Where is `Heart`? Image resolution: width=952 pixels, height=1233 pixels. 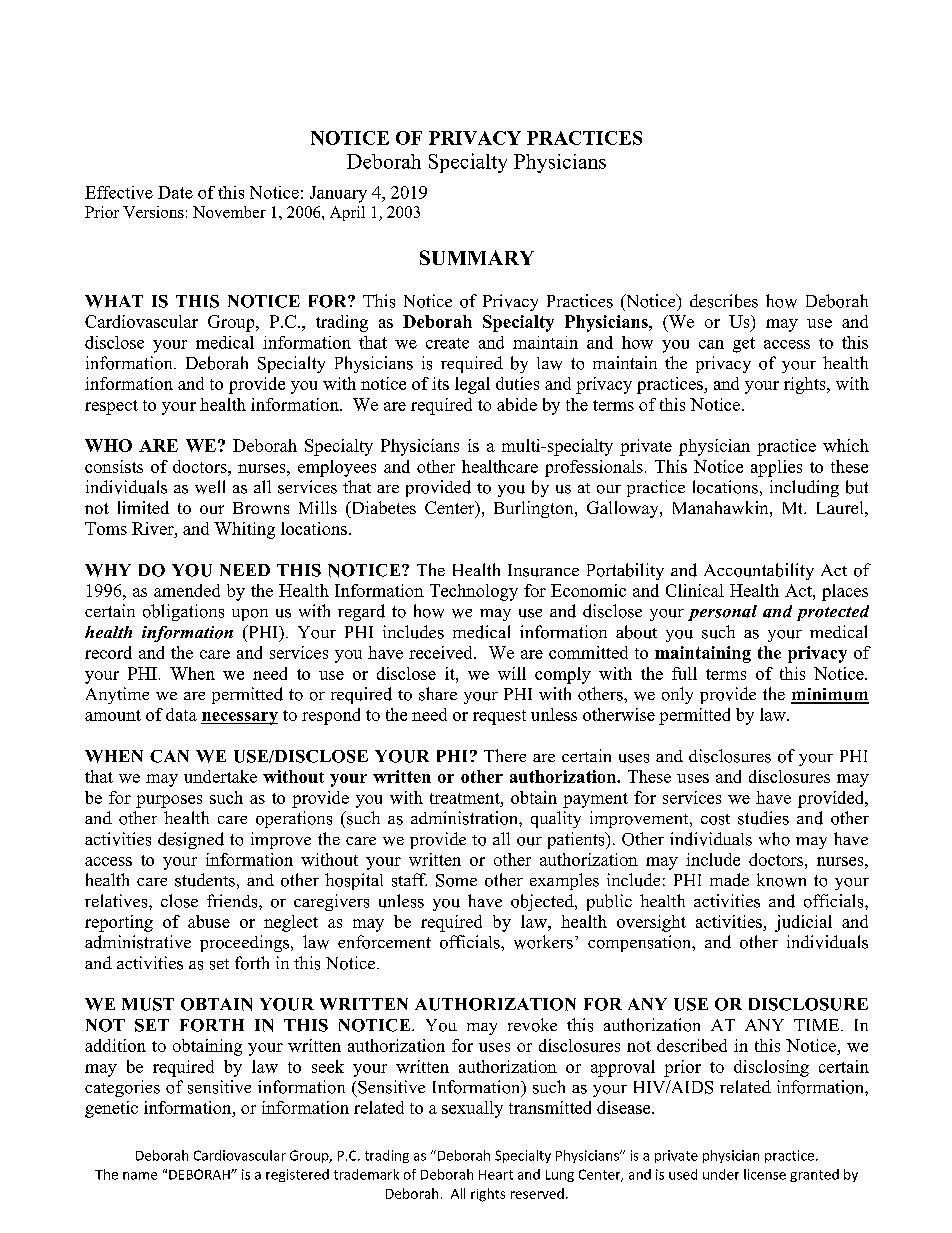
Heart is located at coordinates (496, 1175).
